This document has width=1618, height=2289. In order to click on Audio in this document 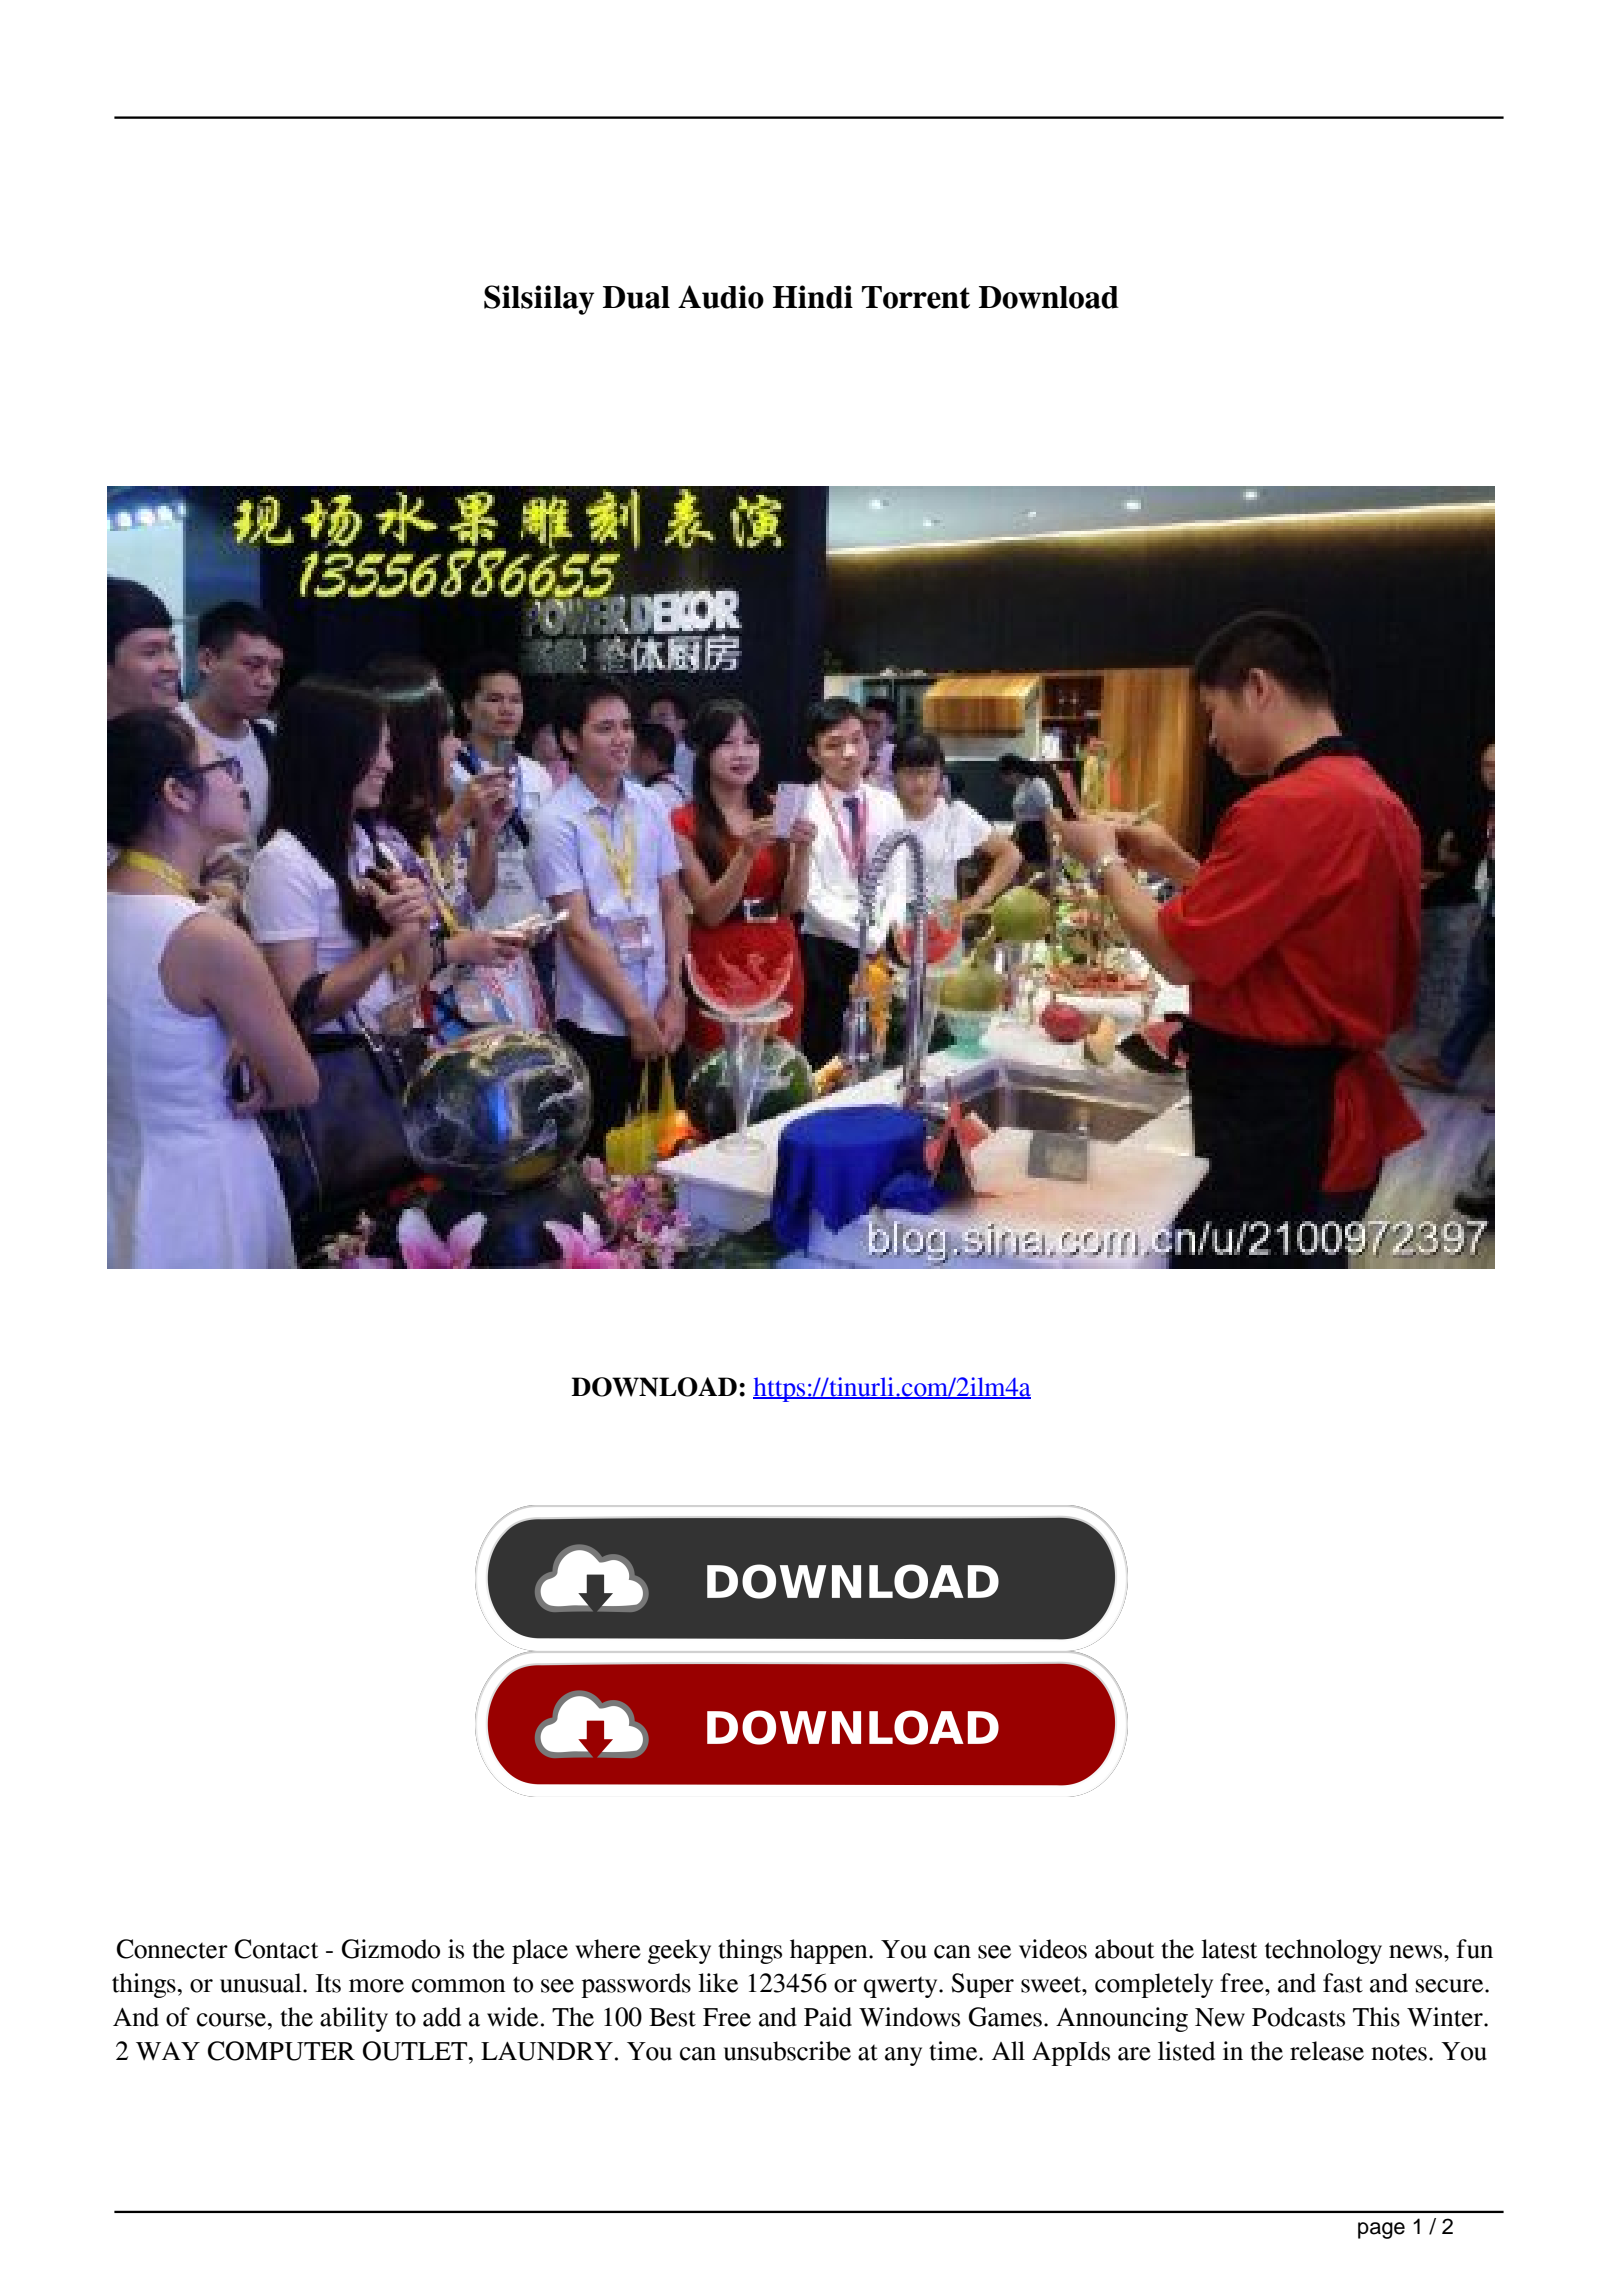, I will do `click(721, 297)`.
